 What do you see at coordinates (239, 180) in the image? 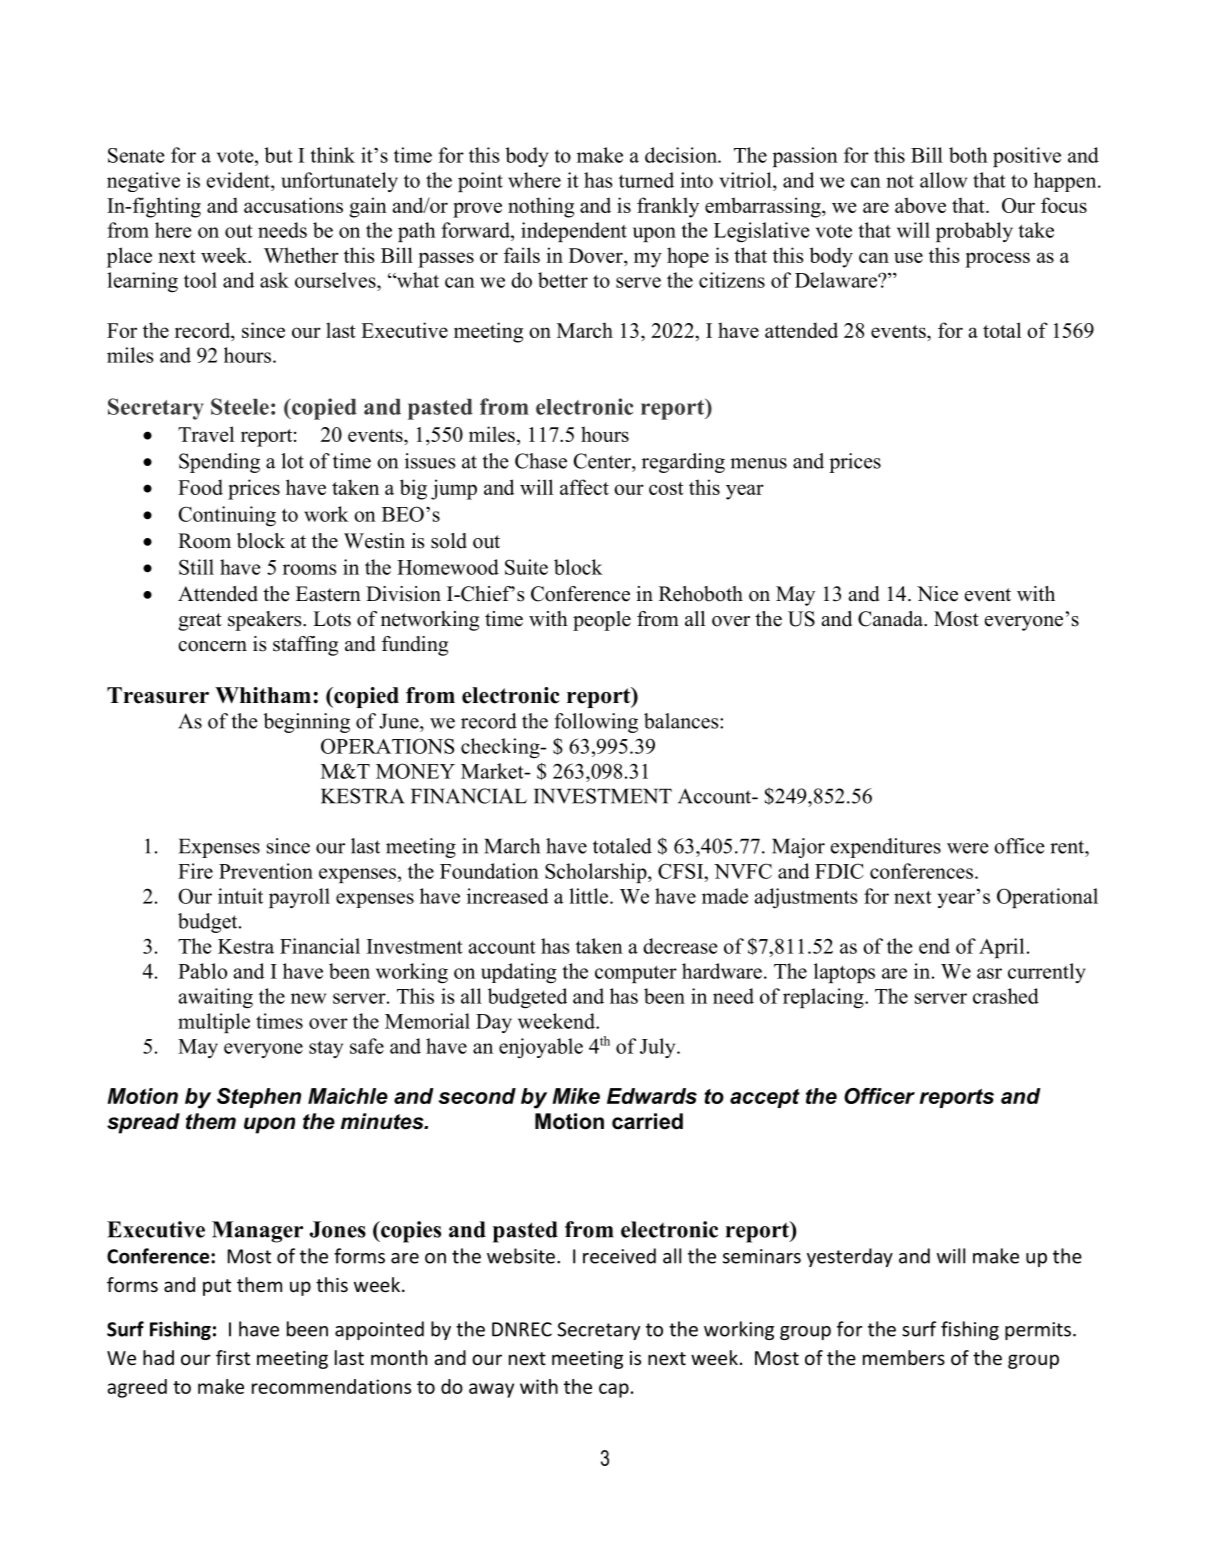
I see `evident` at bounding box center [239, 180].
